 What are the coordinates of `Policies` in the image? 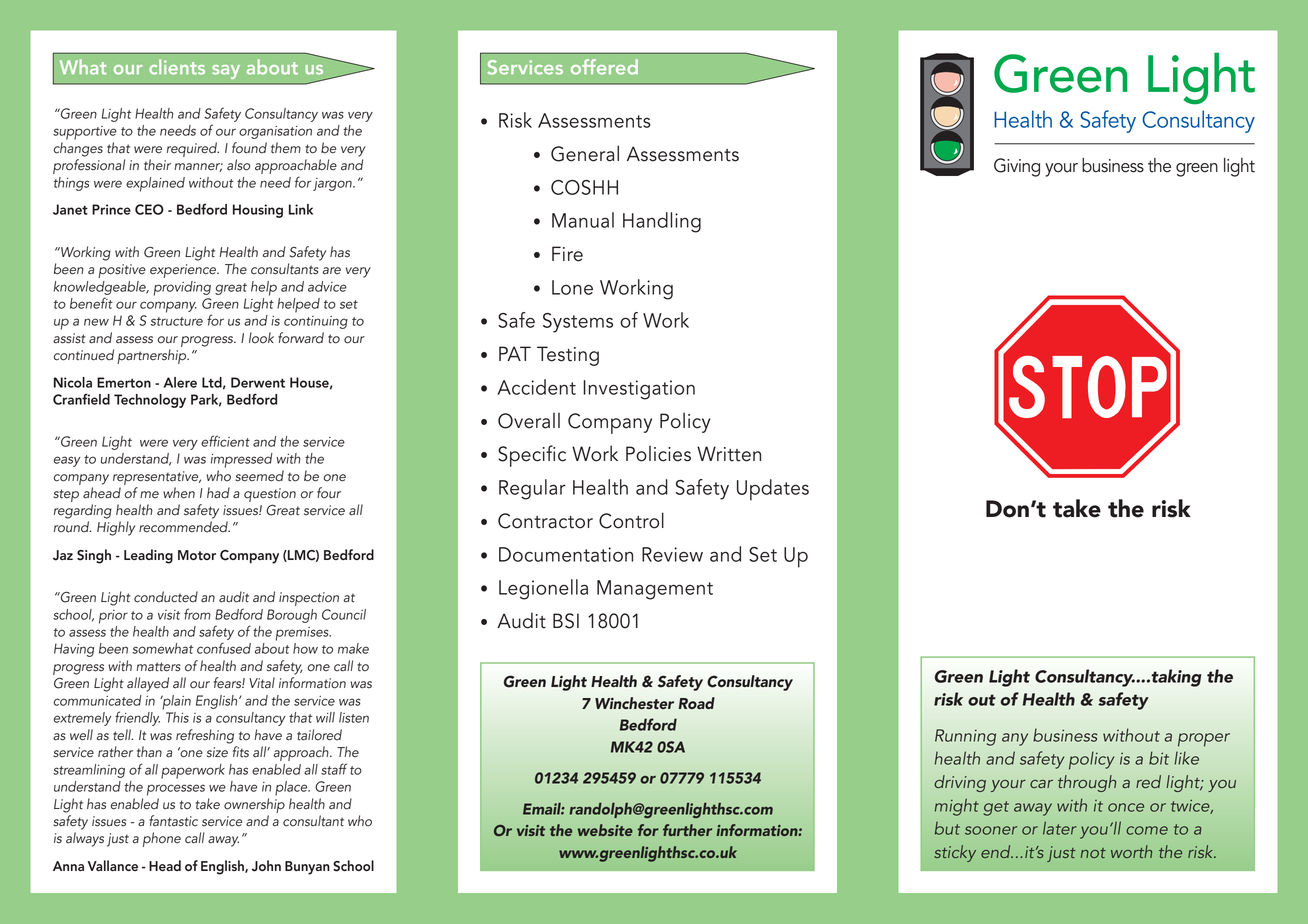 It's located at (658, 454).
